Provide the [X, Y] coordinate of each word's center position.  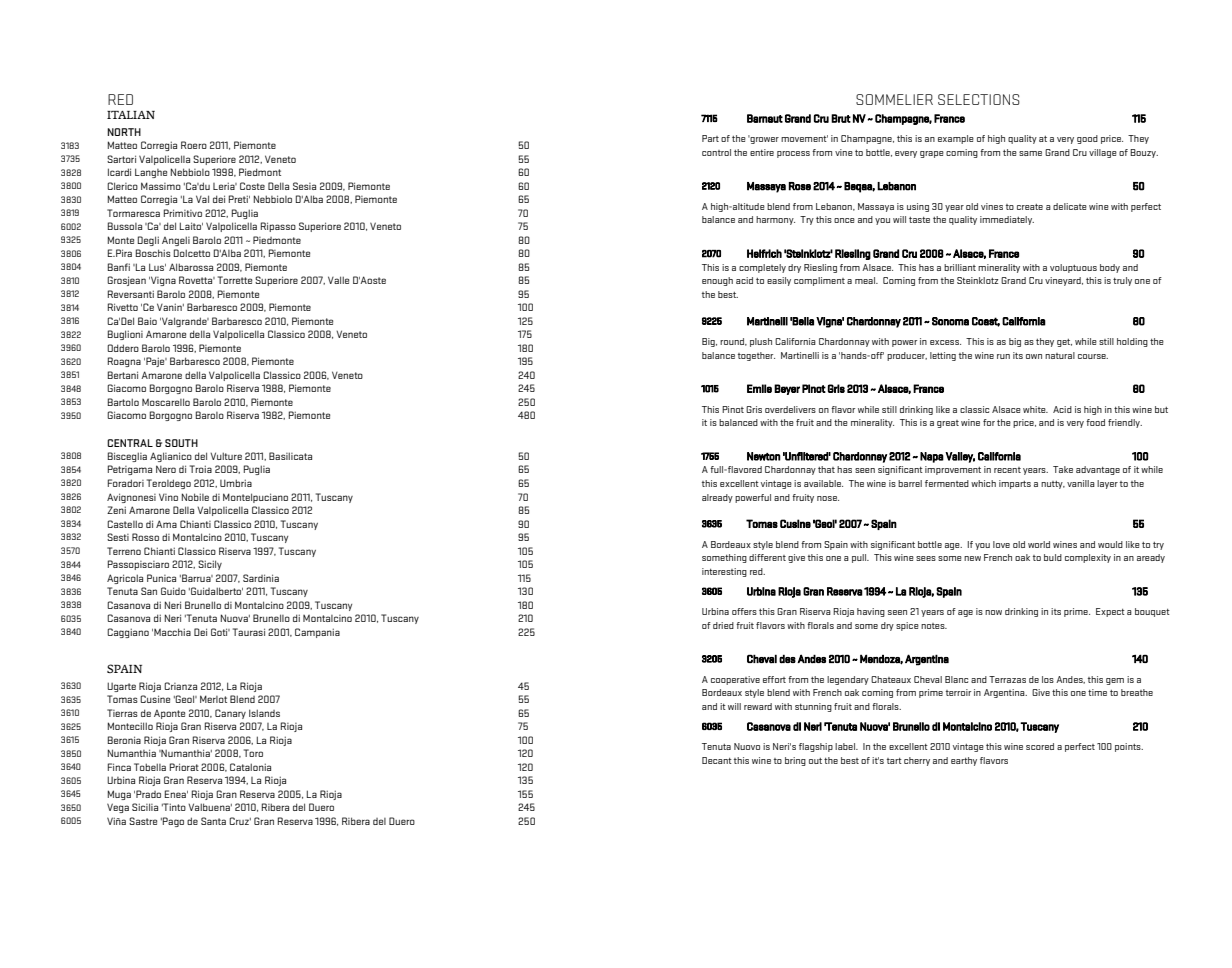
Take [1063, 469]
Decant [717, 760]
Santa [213, 821]
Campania [317, 633]
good [1087, 139]
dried [723, 625]
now [993, 612]
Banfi [119, 267]
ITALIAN [131, 115]
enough [717, 281]
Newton [763, 456]
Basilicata [290, 456]
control [716, 152]
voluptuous [1073, 268]
